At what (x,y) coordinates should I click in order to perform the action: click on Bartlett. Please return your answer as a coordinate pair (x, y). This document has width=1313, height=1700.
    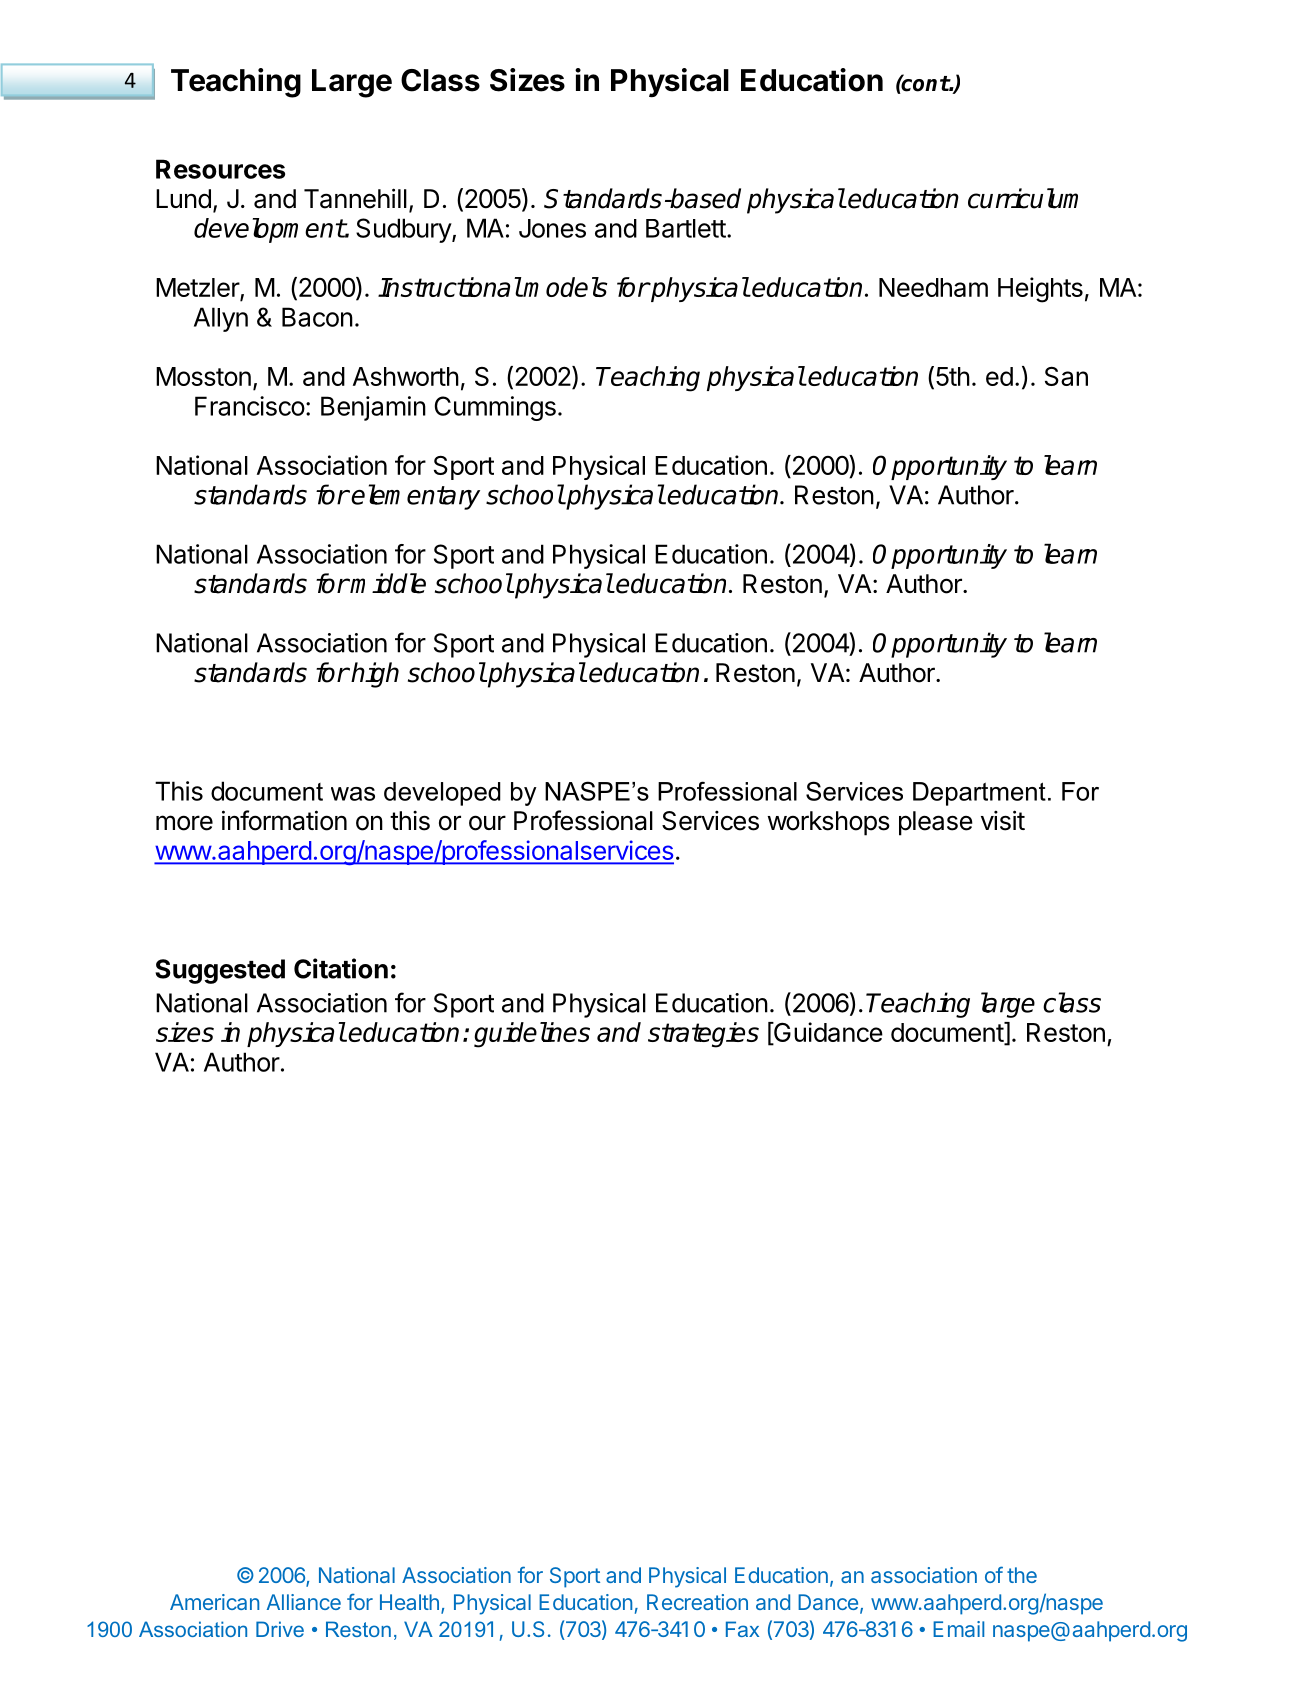
    Looking at the image, I should click on (686, 228).
